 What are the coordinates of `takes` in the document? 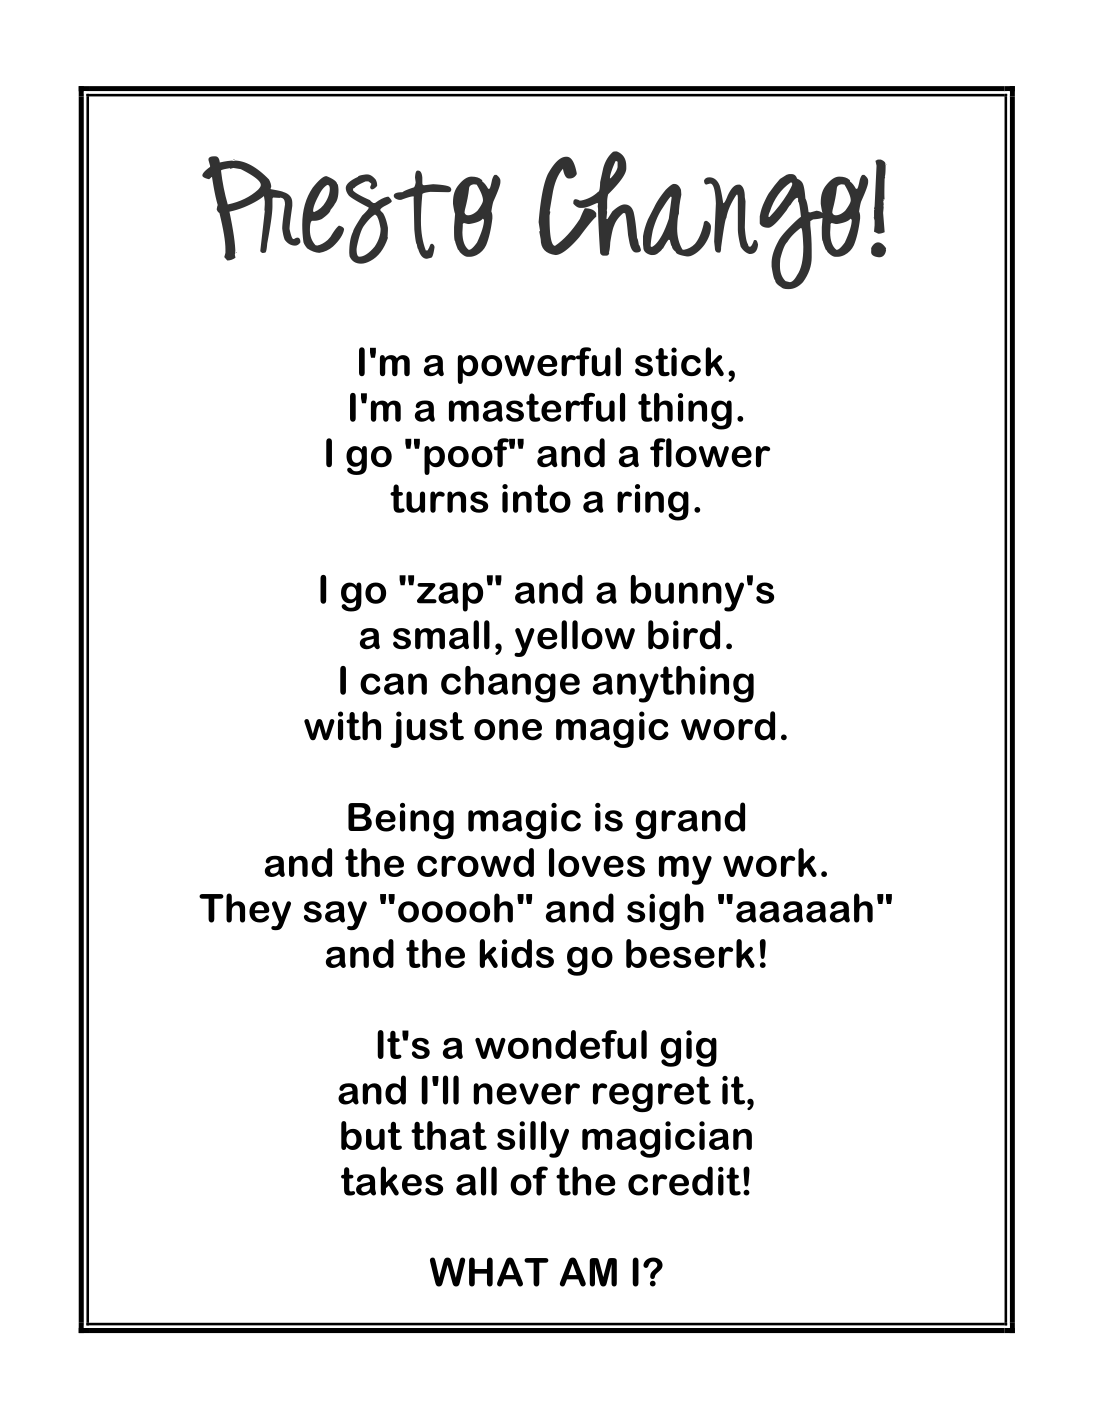 It's located at (392, 1181).
